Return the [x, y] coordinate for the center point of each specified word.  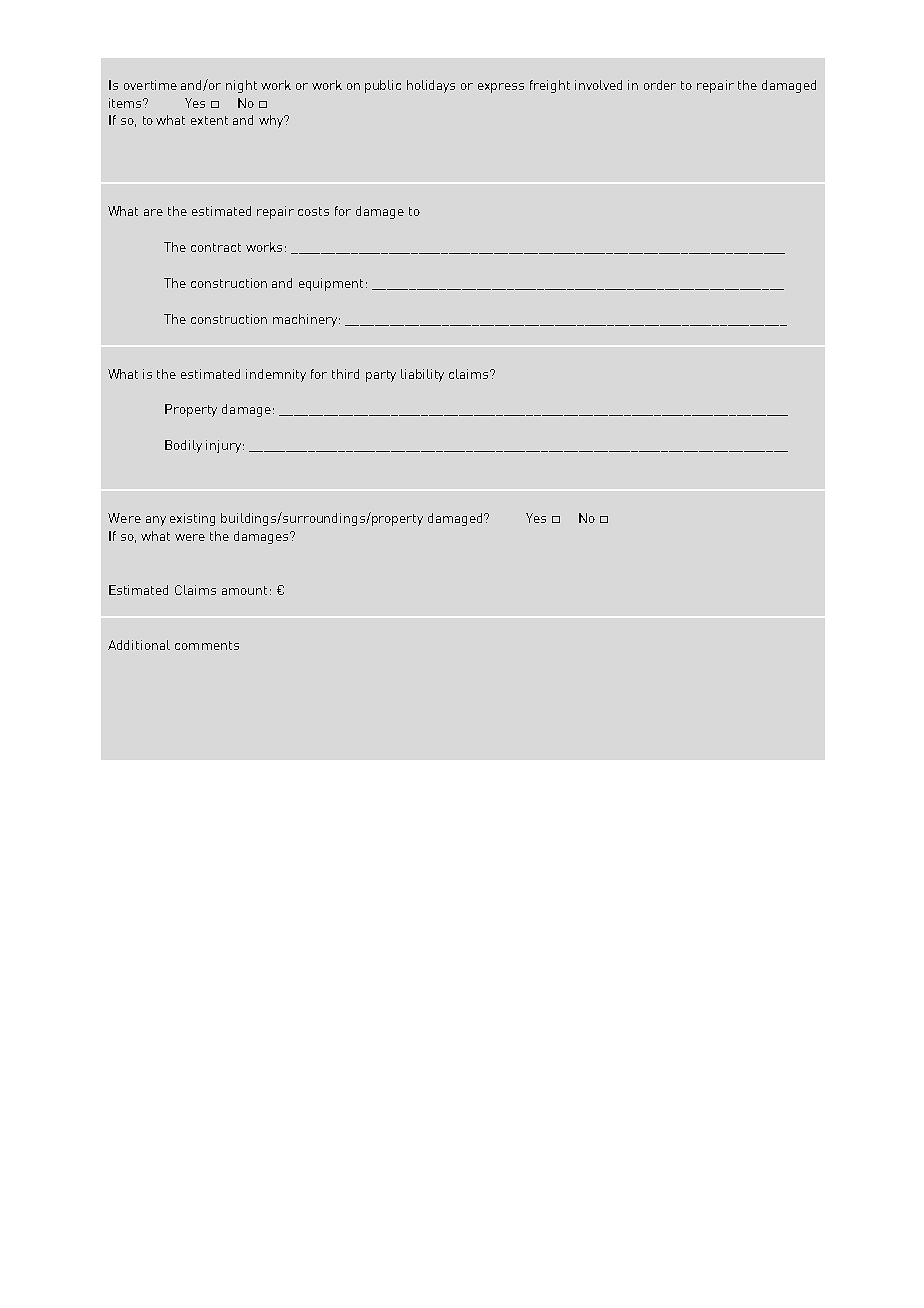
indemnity [276, 375]
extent [209, 120]
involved [598, 85]
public [383, 86]
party [381, 376]
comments [207, 645]
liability [422, 375]
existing [192, 519]
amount [244, 590]
